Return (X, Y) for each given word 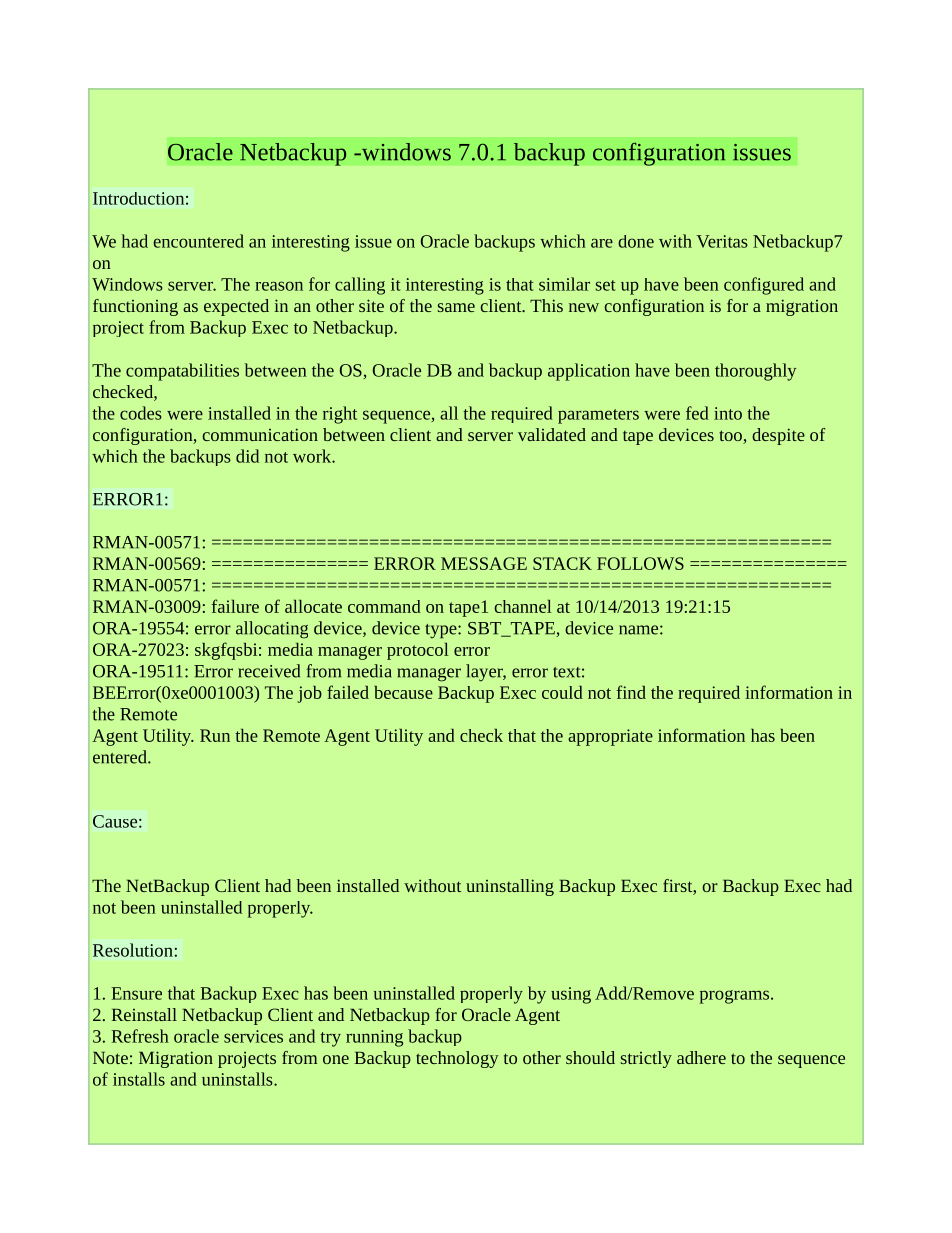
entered (121, 757)
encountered (199, 241)
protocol (418, 651)
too (731, 437)
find (631, 692)
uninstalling (510, 887)
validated (552, 434)
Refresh (140, 1036)
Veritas (722, 241)
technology (457, 1059)
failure (235, 606)
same (456, 307)
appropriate (610, 737)
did (247, 456)
